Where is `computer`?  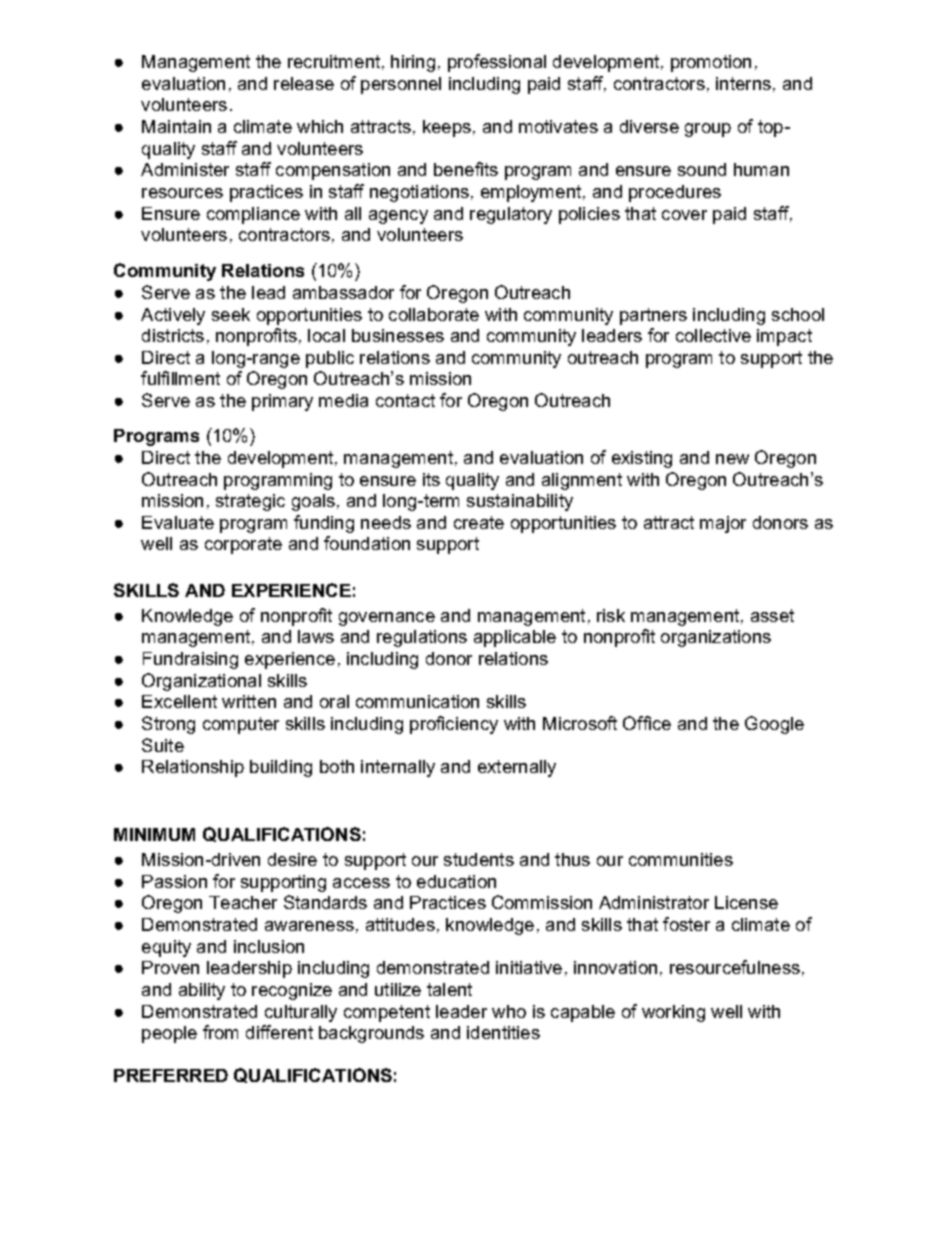
computer is located at coordinates (241, 725).
